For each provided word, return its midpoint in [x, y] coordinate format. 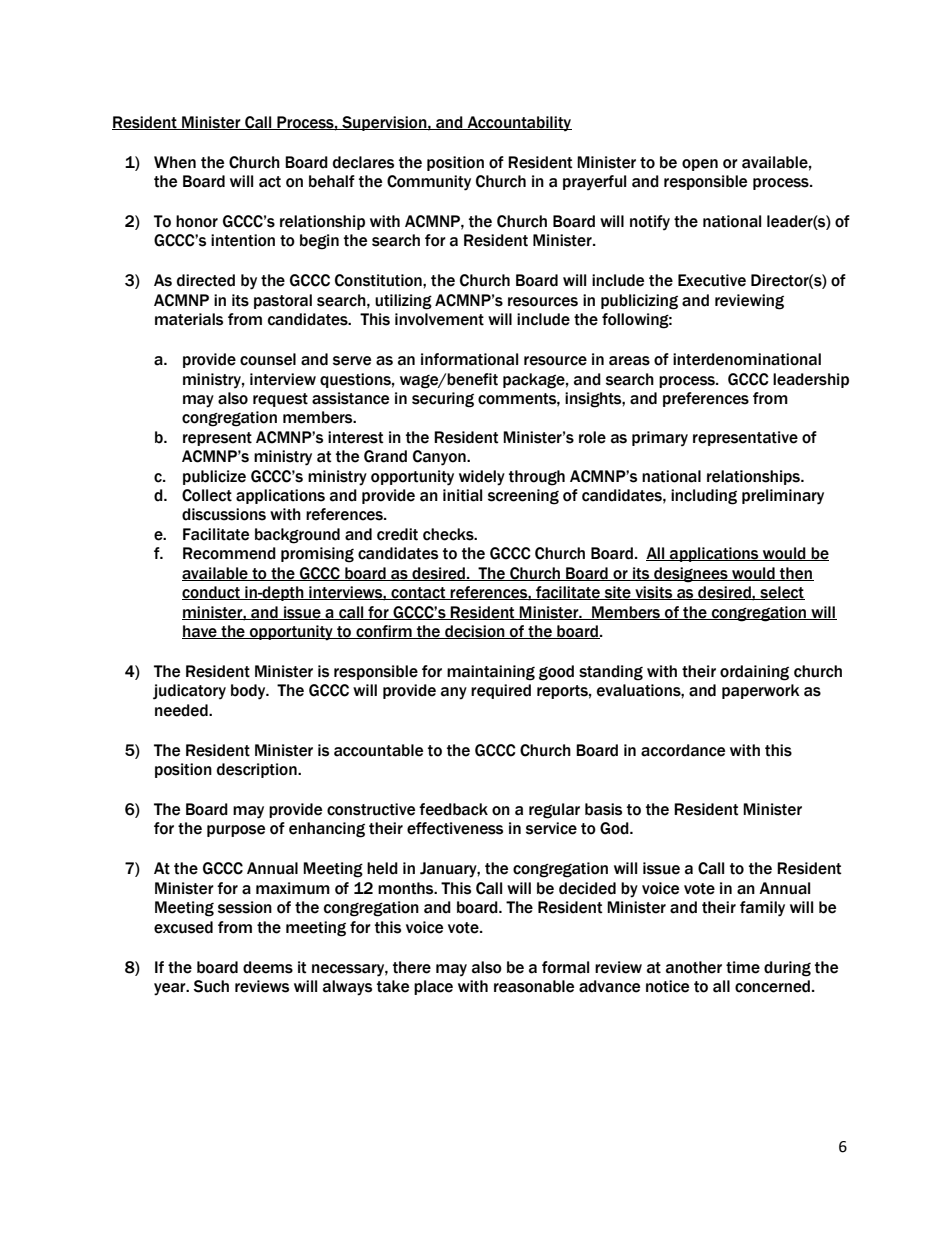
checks [449, 534]
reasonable [534, 986]
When [175, 162]
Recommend [229, 553]
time [743, 967]
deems [268, 967]
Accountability [518, 124]
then [796, 574]
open [700, 165]
